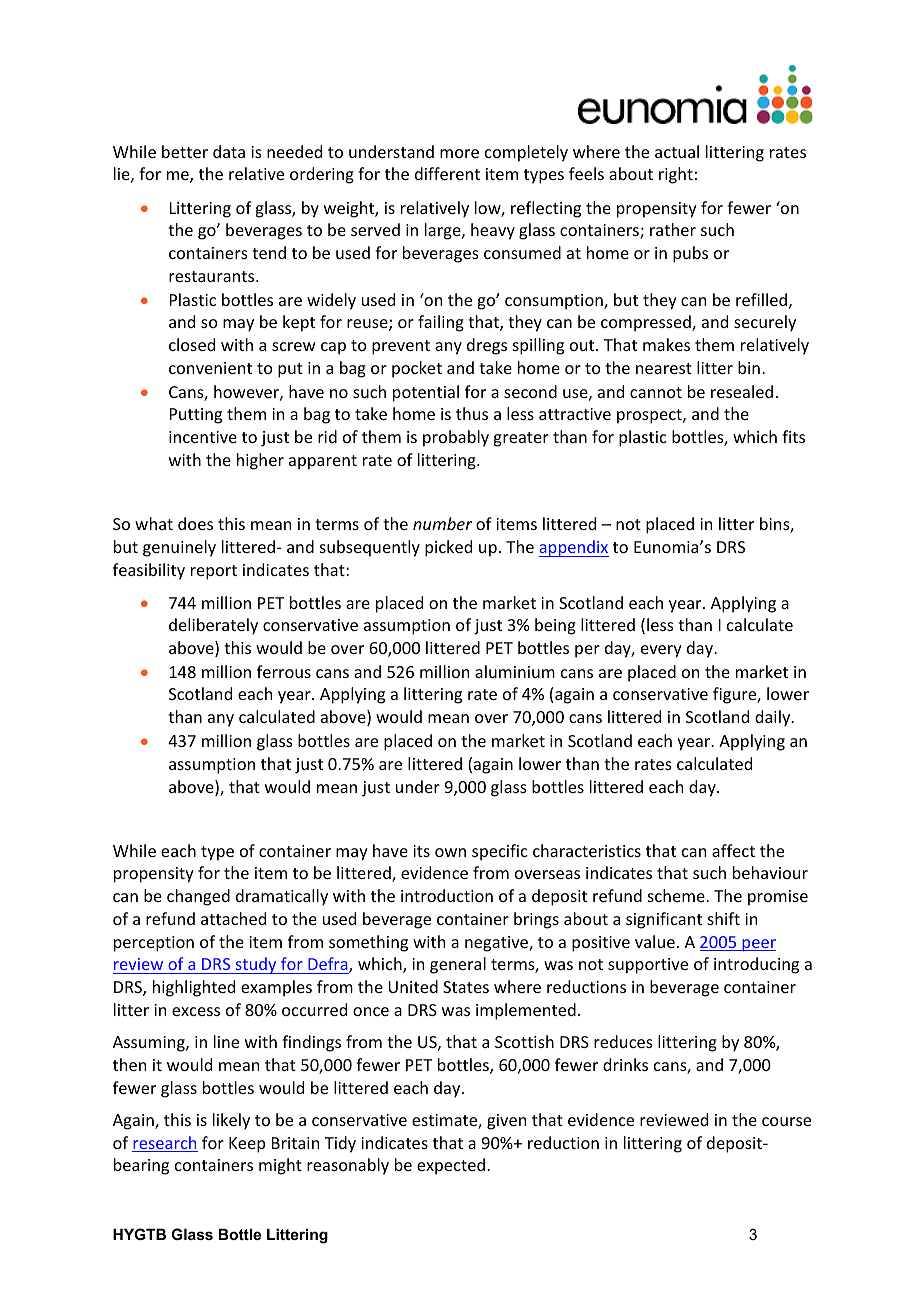 The width and height of the screenshot is (924, 1308). Describe the element at coordinates (229, 151) in the screenshot. I see `data` at that location.
